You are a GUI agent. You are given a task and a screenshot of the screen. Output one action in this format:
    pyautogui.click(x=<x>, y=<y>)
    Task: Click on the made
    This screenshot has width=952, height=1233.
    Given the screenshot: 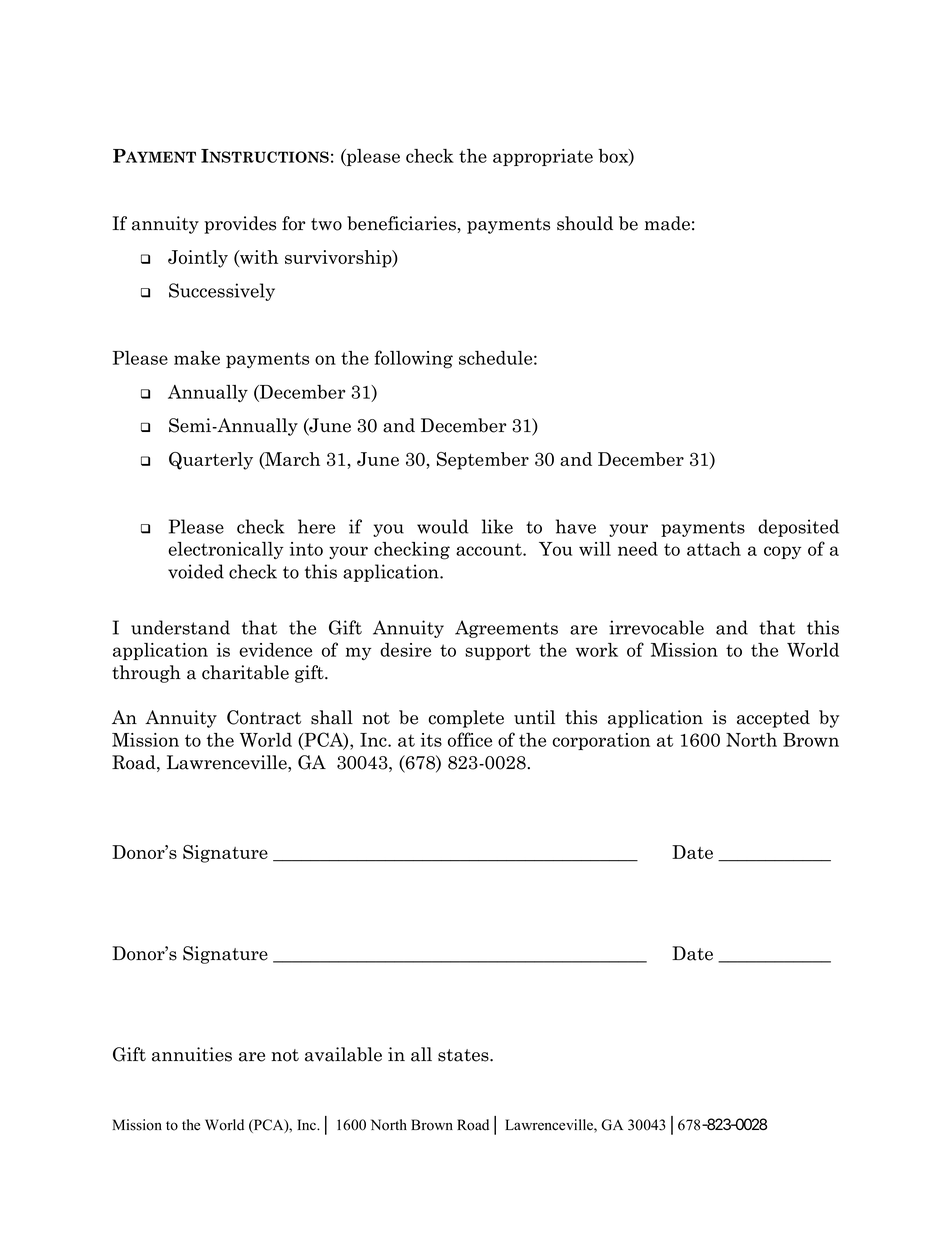 What is the action you would take?
    pyautogui.click(x=667, y=223)
